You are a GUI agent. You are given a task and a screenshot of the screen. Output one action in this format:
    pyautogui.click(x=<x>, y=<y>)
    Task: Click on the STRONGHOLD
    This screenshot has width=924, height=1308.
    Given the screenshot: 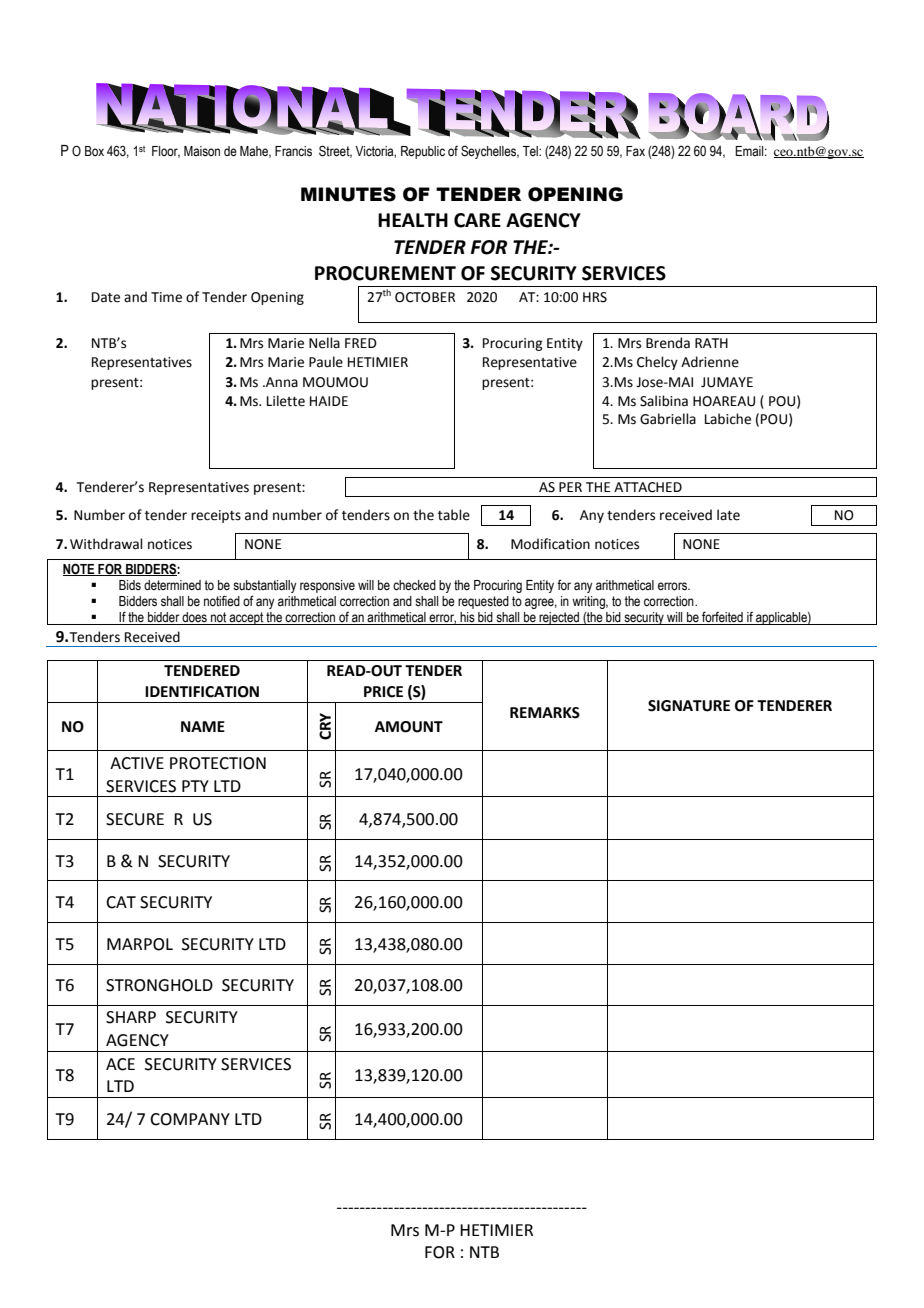 What is the action you would take?
    pyautogui.click(x=159, y=985)
